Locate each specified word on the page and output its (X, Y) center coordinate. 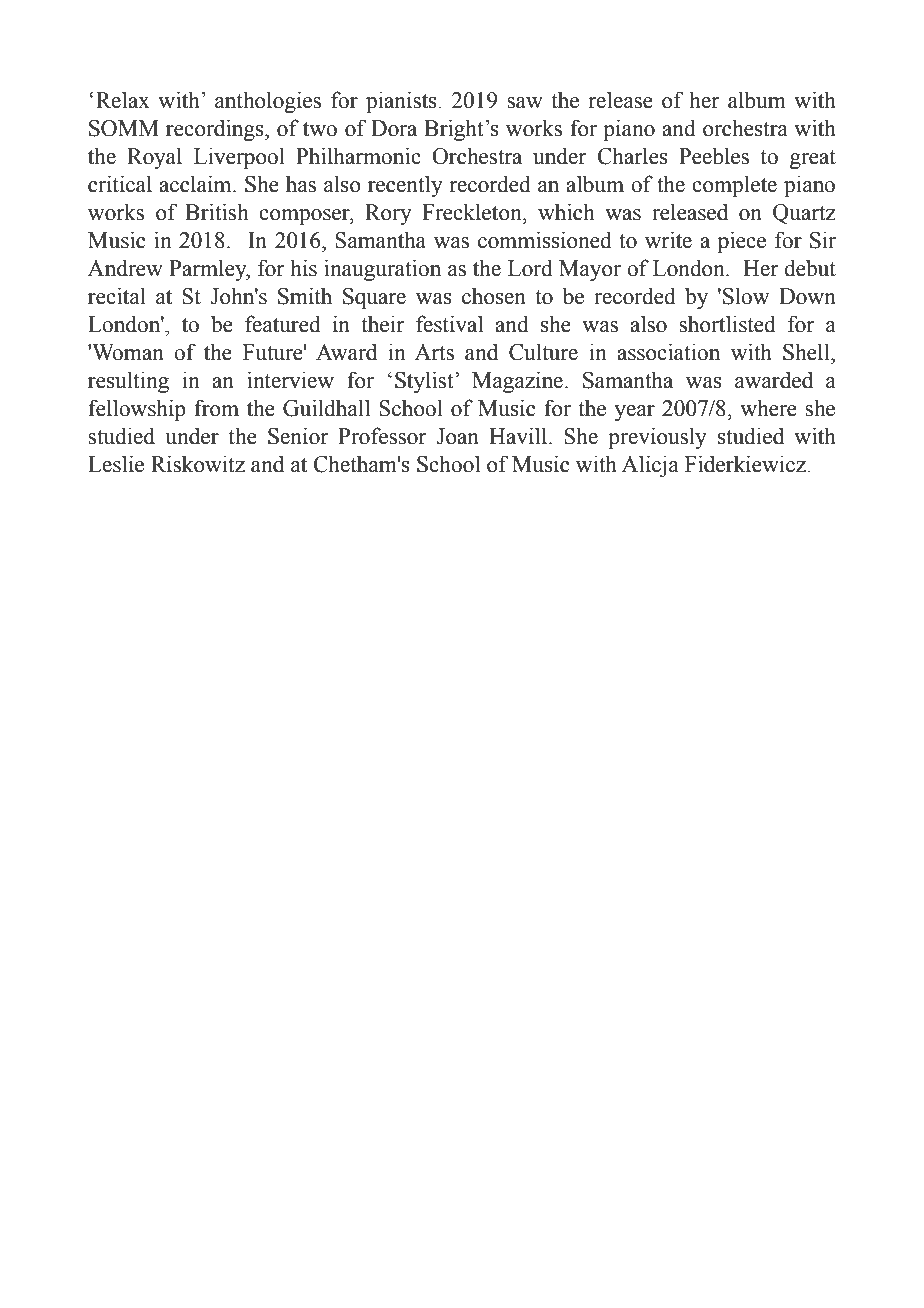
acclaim (196, 184)
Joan (457, 436)
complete (734, 186)
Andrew (125, 268)
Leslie (116, 464)
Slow (746, 296)
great (813, 159)
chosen (494, 296)
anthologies (268, 102)
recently (405, 186)
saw (525, 103)
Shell (807, 352)
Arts (434, 352)
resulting (128, 382)
